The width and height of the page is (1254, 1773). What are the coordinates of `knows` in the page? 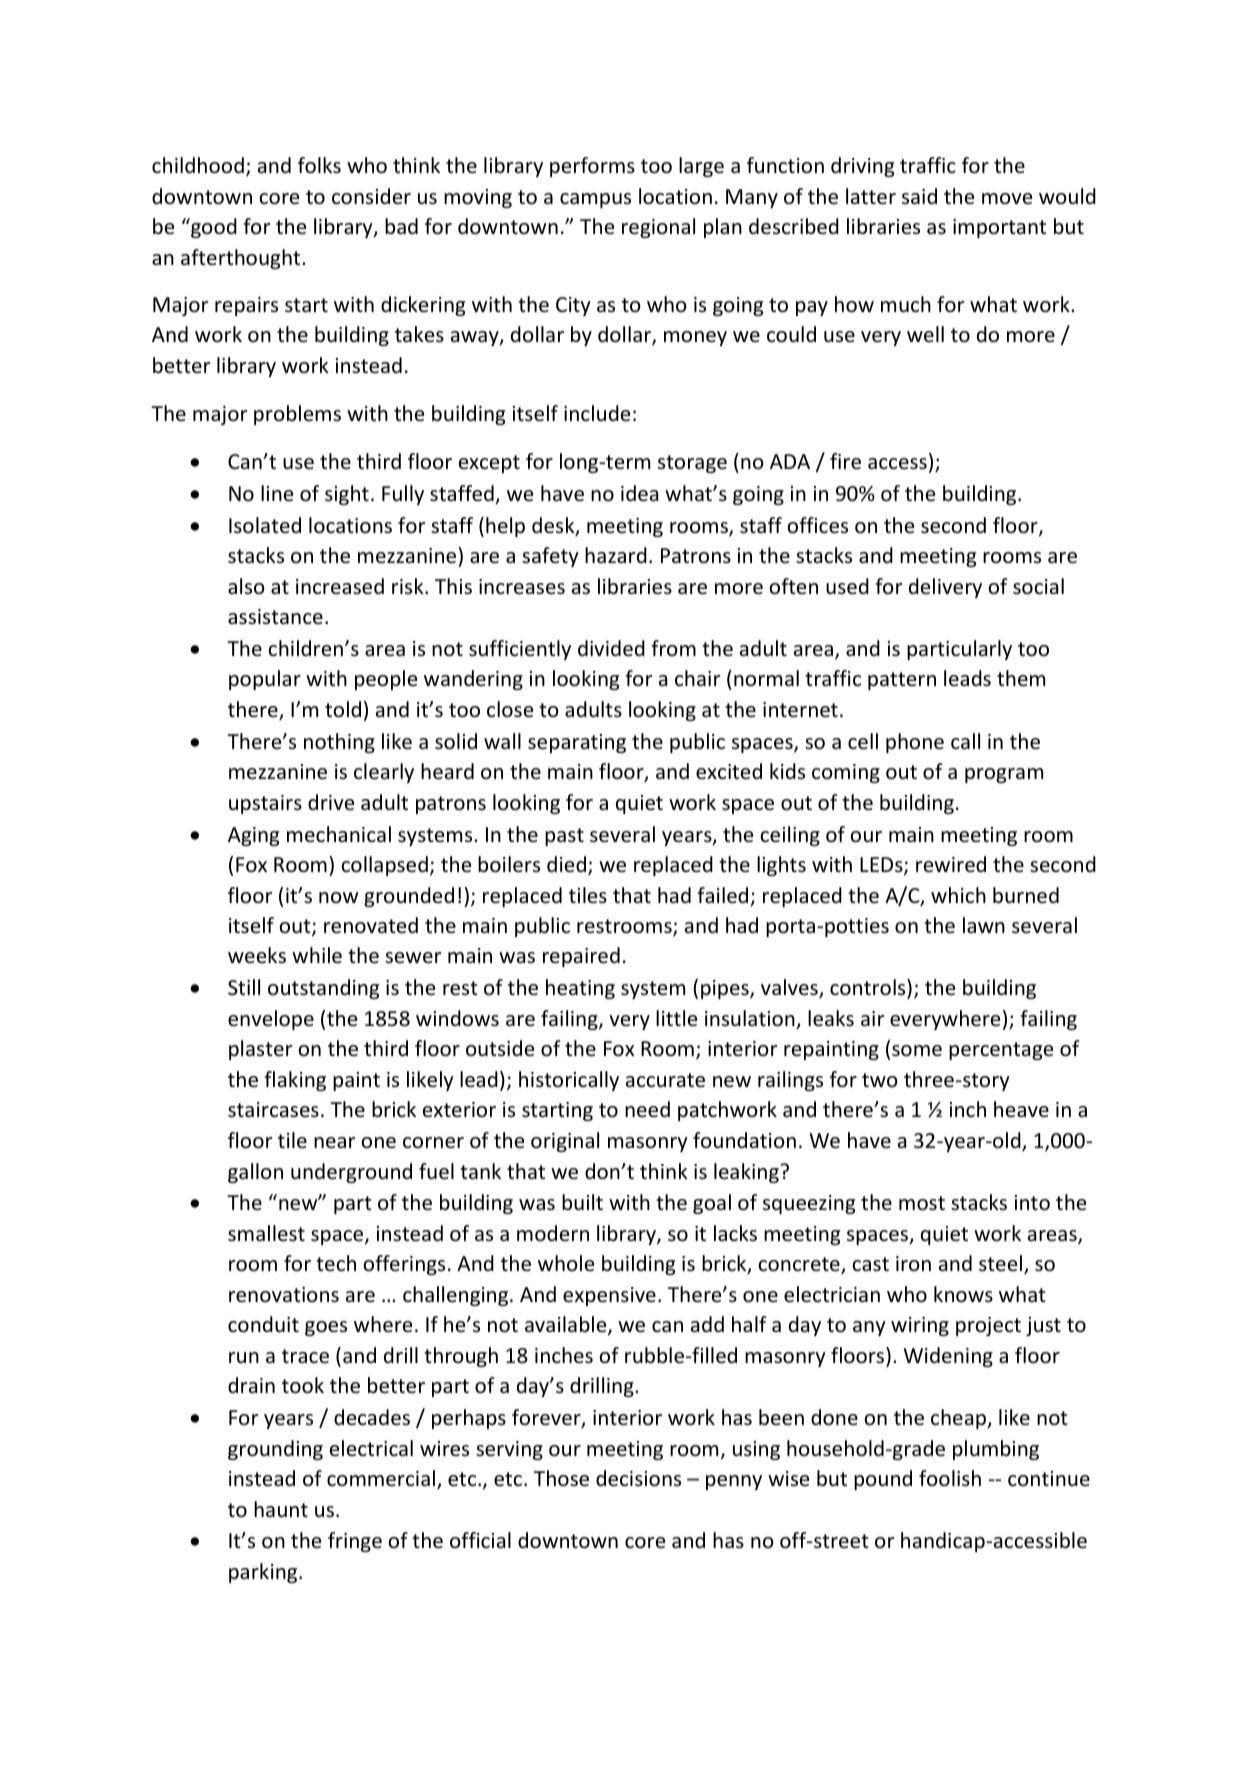 It's located at (963, 1294).
